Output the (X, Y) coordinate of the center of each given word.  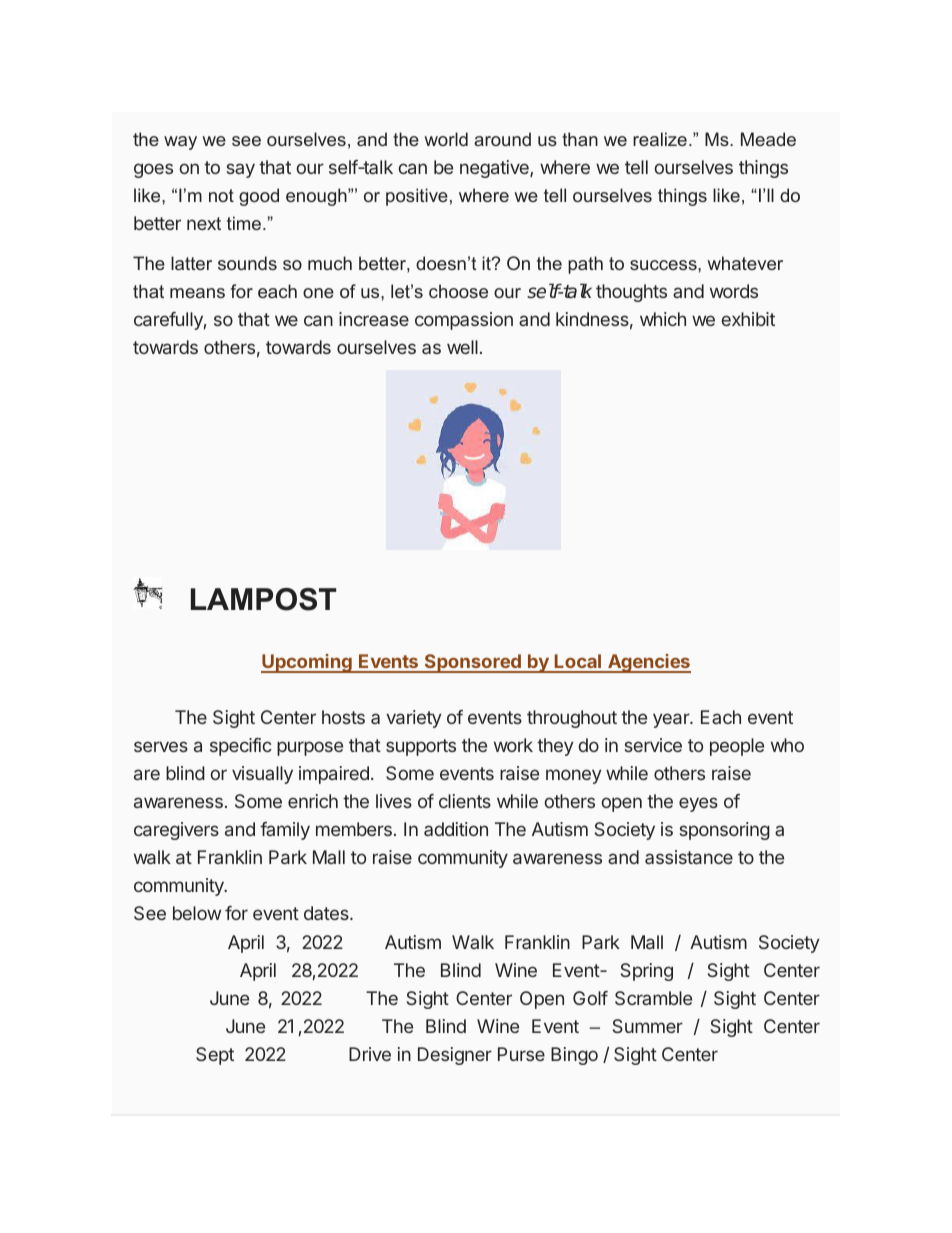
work (513, 745)
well (462, 347)
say (240, 170)
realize (660, 139)
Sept (215, 1056)
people (737, 747)
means (197, 293)
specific (241, 747)
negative (495, 169)
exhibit (748, 319)
